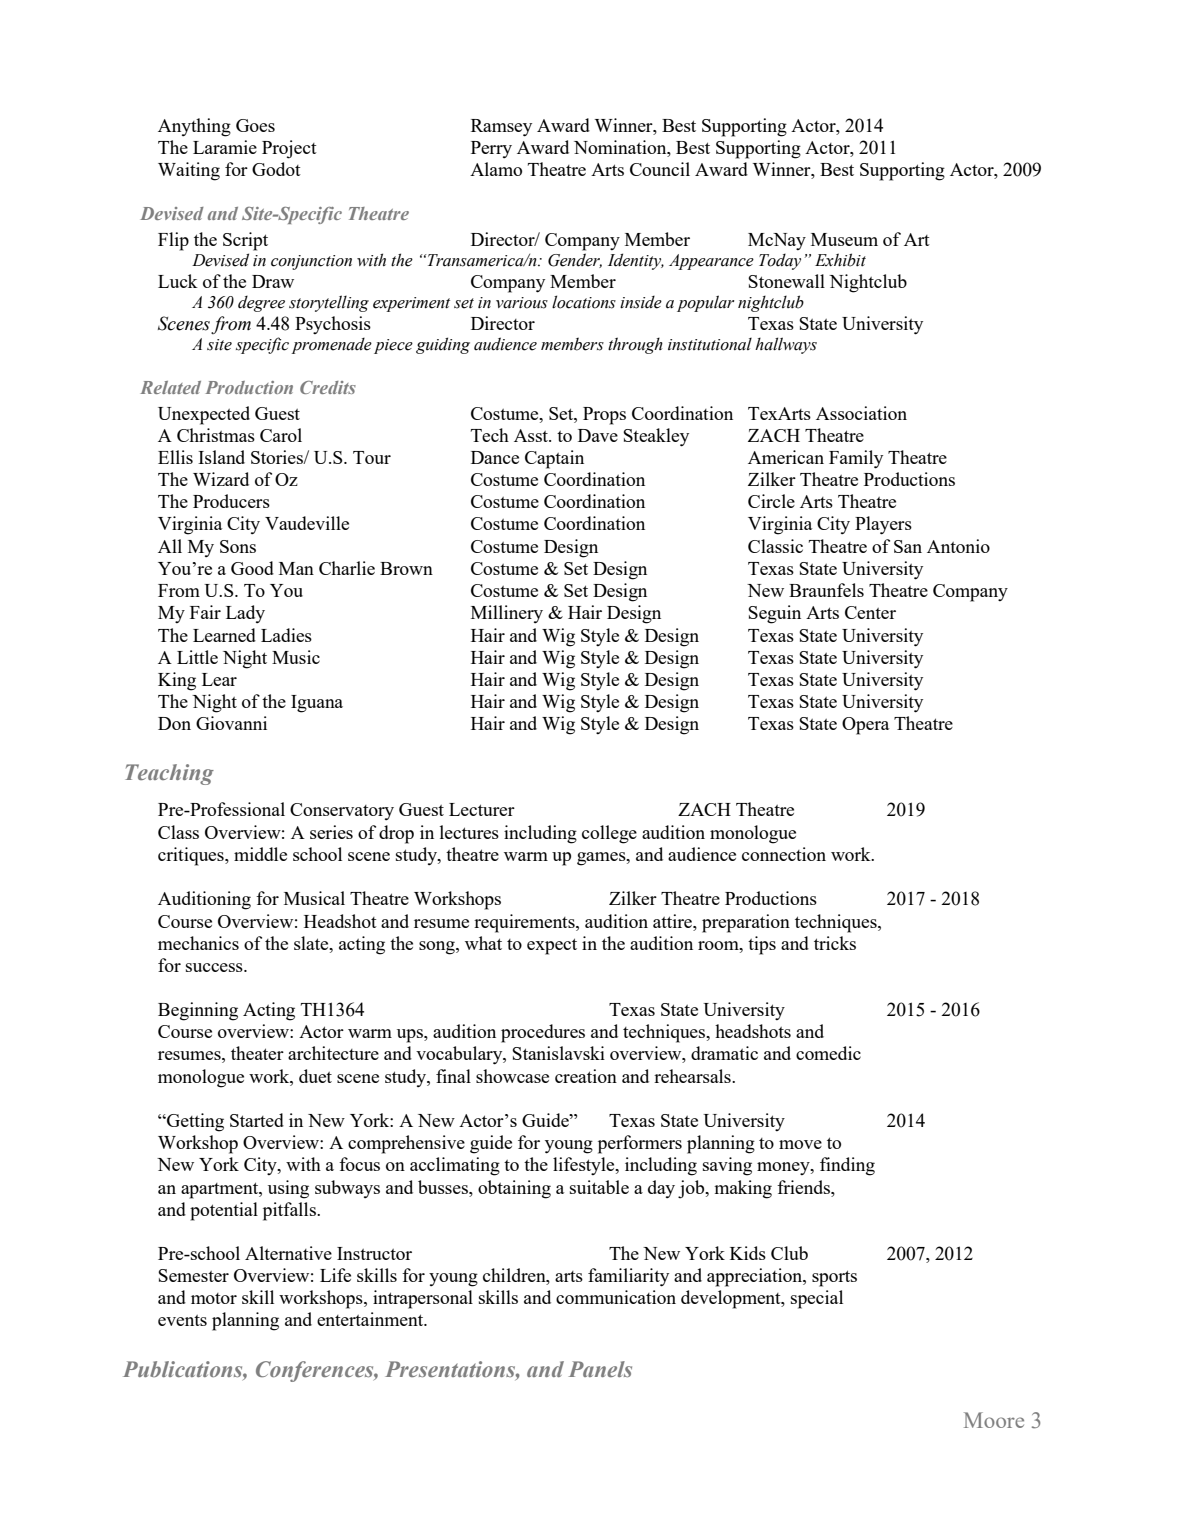  I want to click on Museum, so click(844, 239).
